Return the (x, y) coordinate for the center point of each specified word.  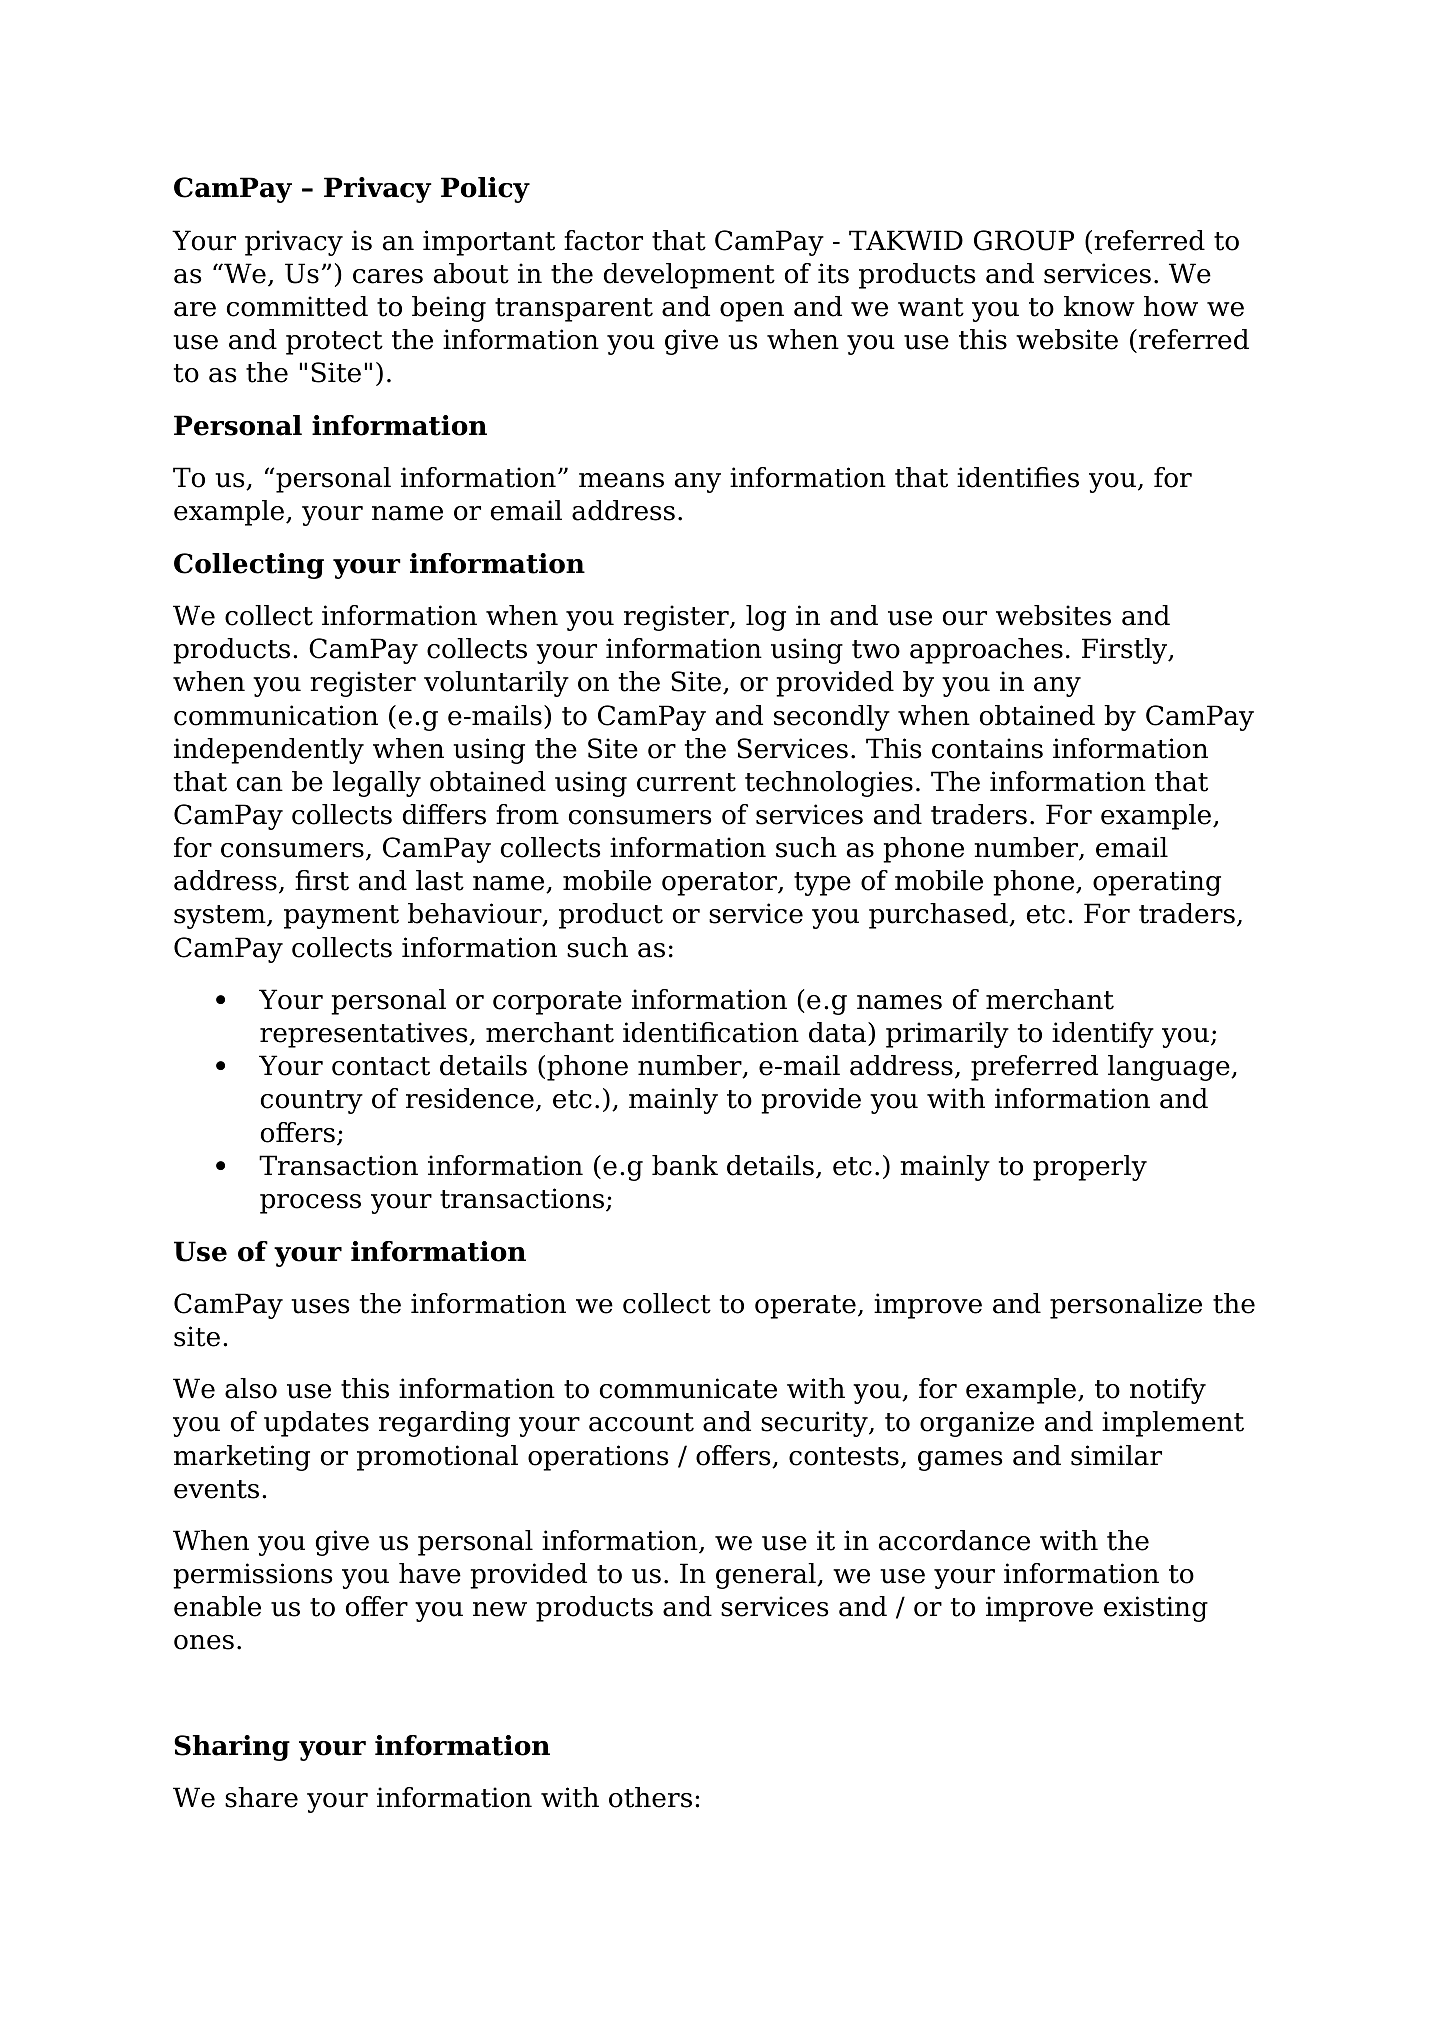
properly (1090, 1168)
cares (388, 276)
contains (987, 748)
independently (269, 751)
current (686, 782)
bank (685, 1165)
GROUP (1024, 240)
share (261, 1797)
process (310, 1204)
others (650, 1797)
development (689, 276)
